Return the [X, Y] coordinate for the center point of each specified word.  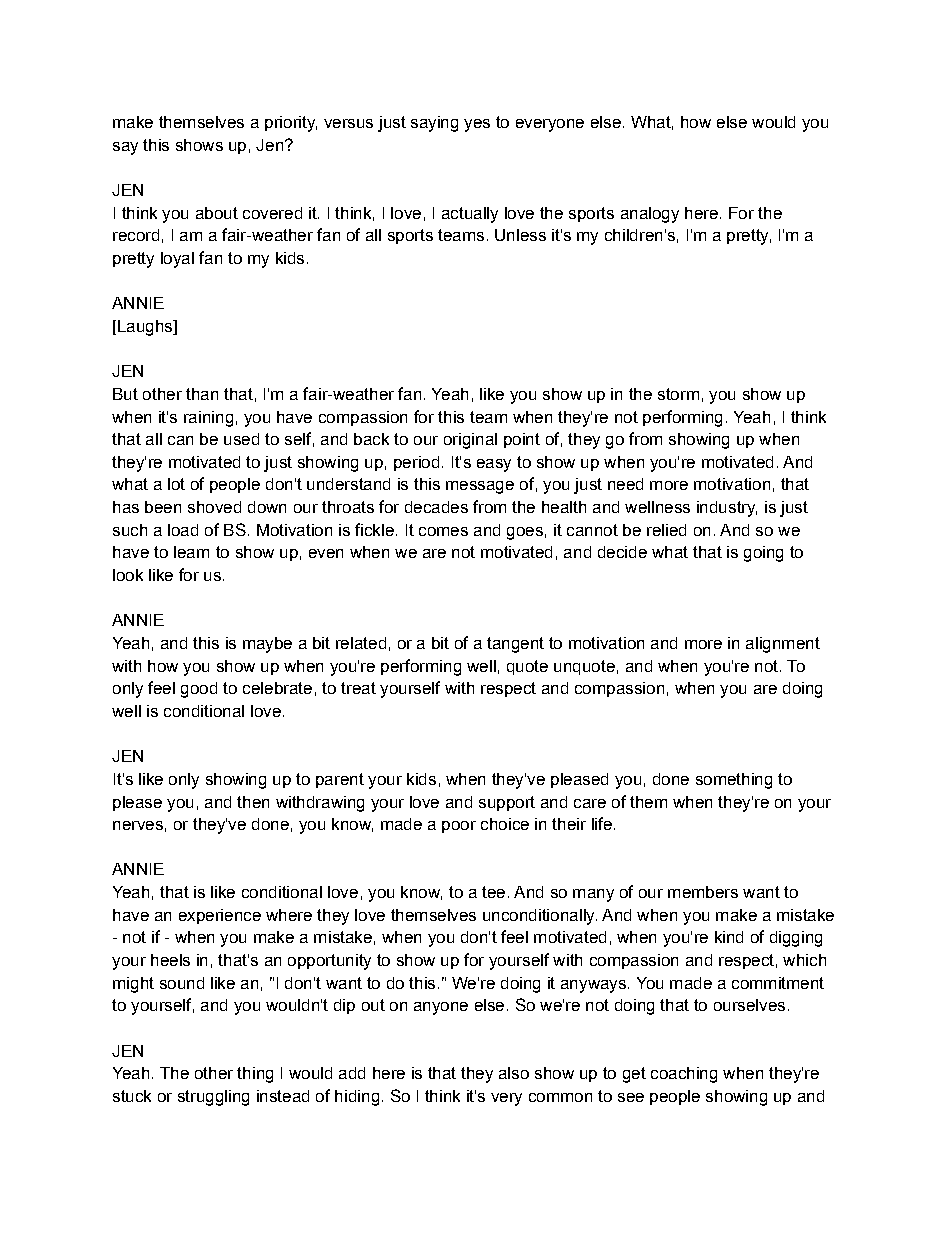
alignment [783, 645]
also [514, 1073]
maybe [267, 645]
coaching [684, 1075]
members [703, 892]
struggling [213, 1098]
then [253, 802]
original [470, 441]
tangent [515, 645]
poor [459, 827]
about [217, 213]
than [202, 394]
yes [477, 125]
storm [678, 394]
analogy [650, 215]
